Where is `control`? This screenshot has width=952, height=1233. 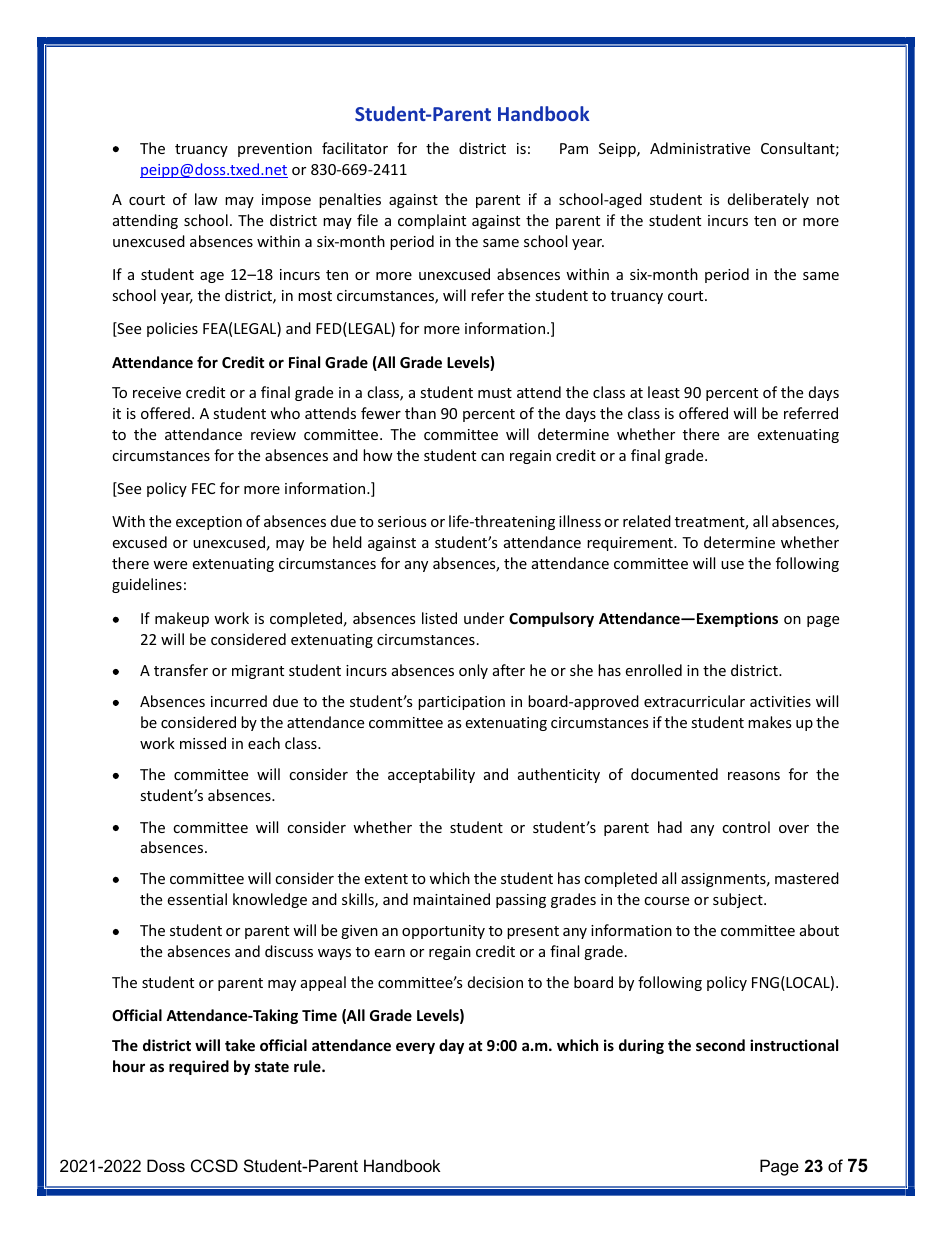
control is located at coordinates (746, 827).
